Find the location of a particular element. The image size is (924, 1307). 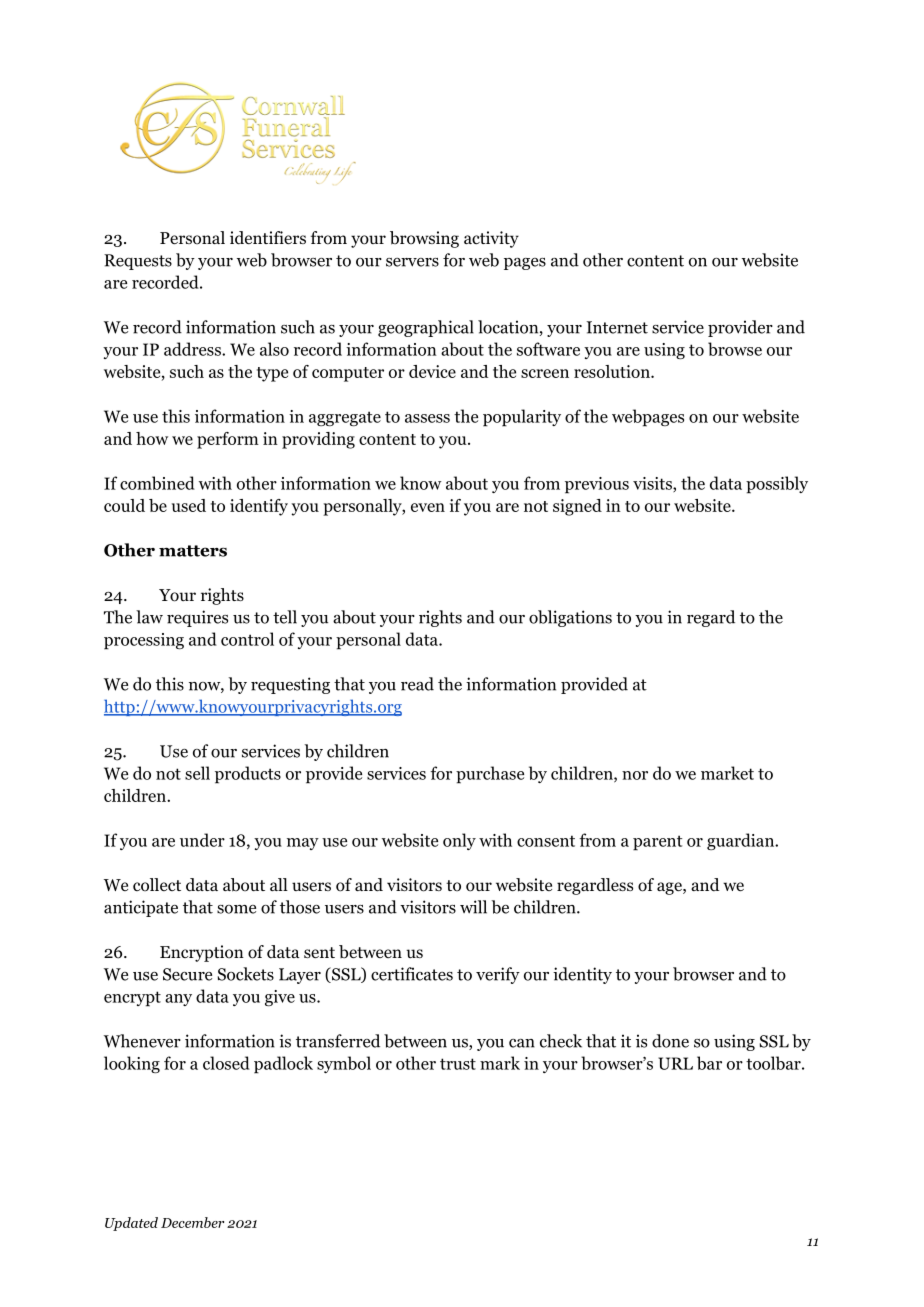

purchase is located at coordinates (490, 775).
